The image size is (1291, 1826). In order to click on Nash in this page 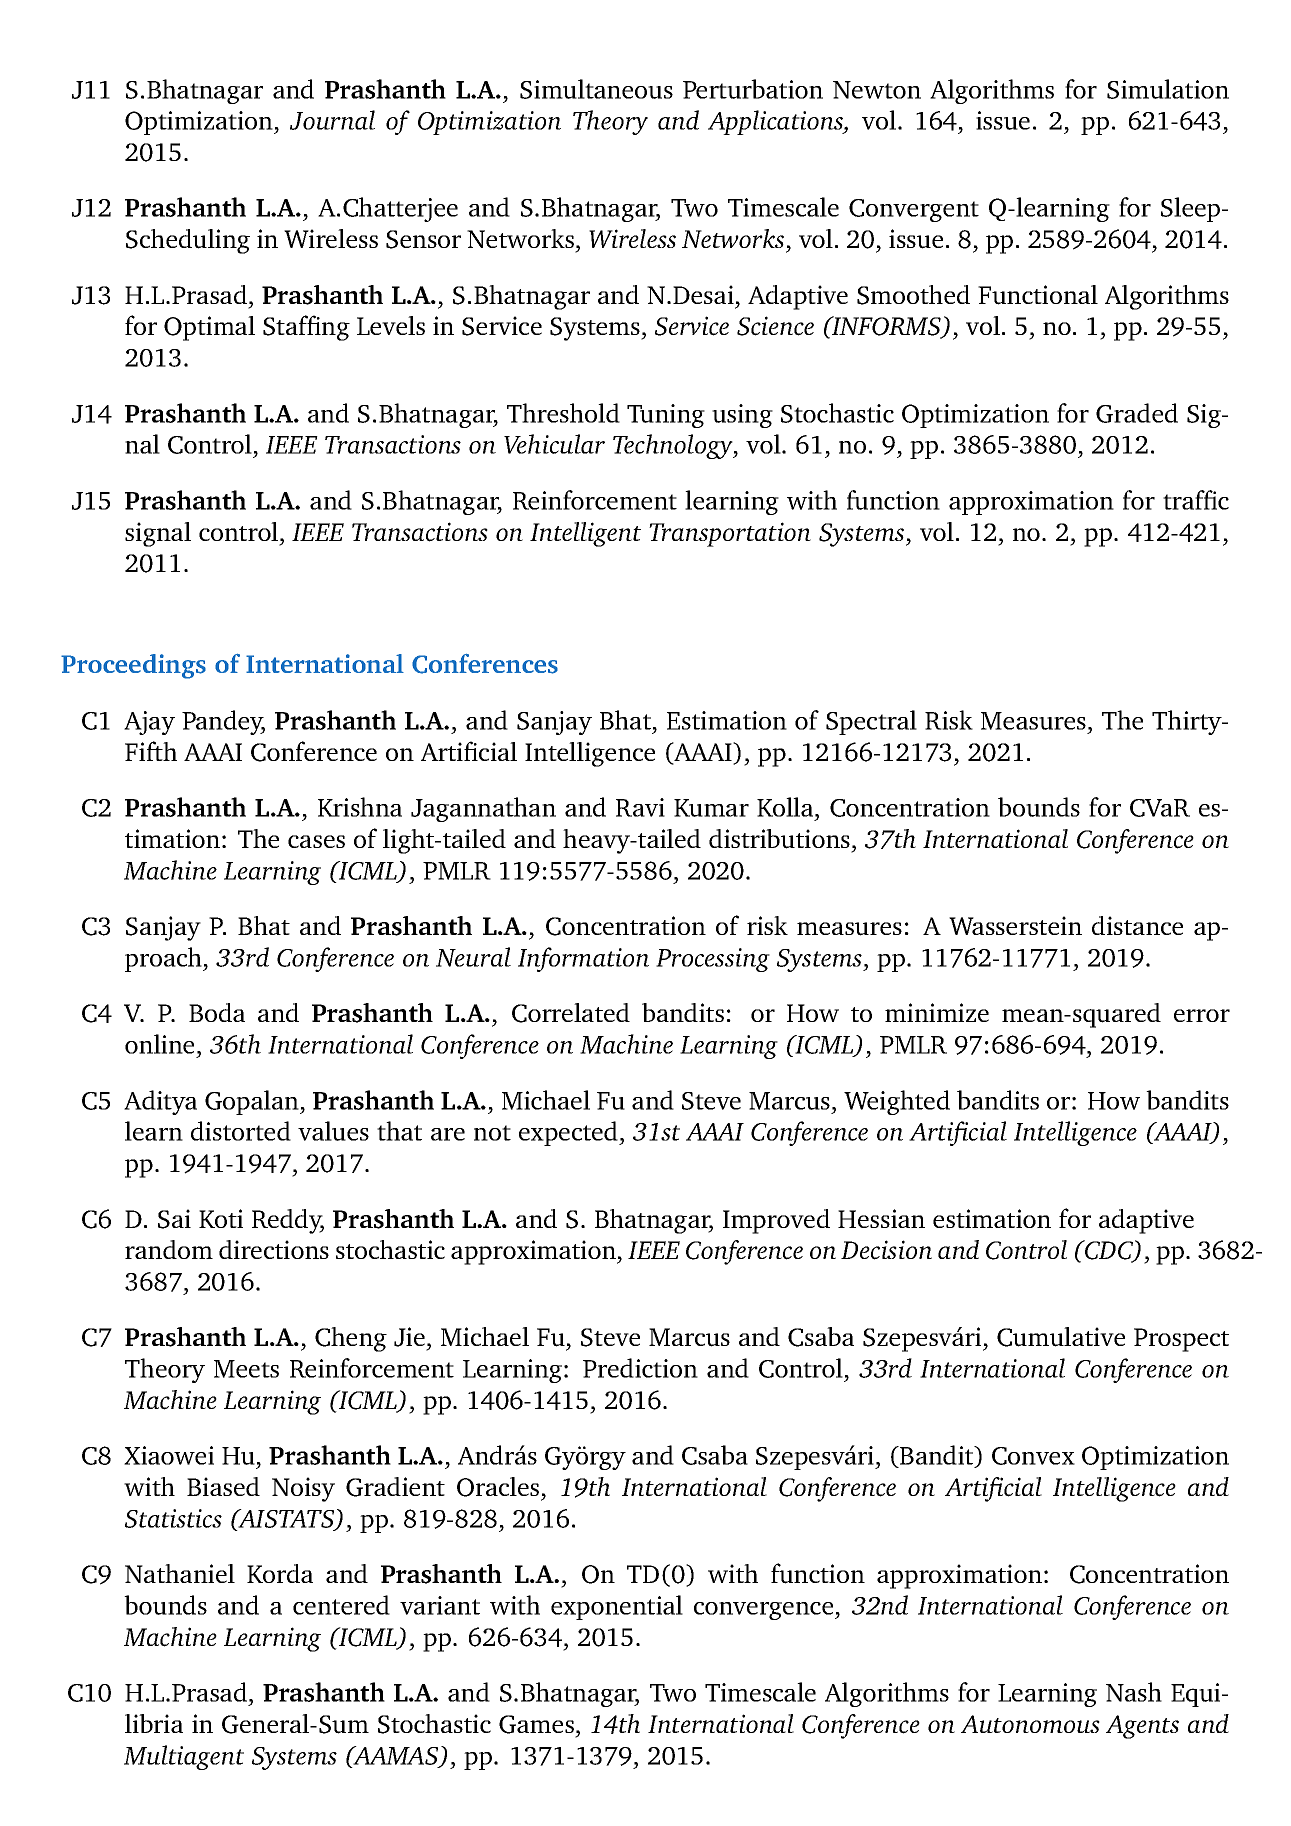, I will do `click(1134, 1692)`.
